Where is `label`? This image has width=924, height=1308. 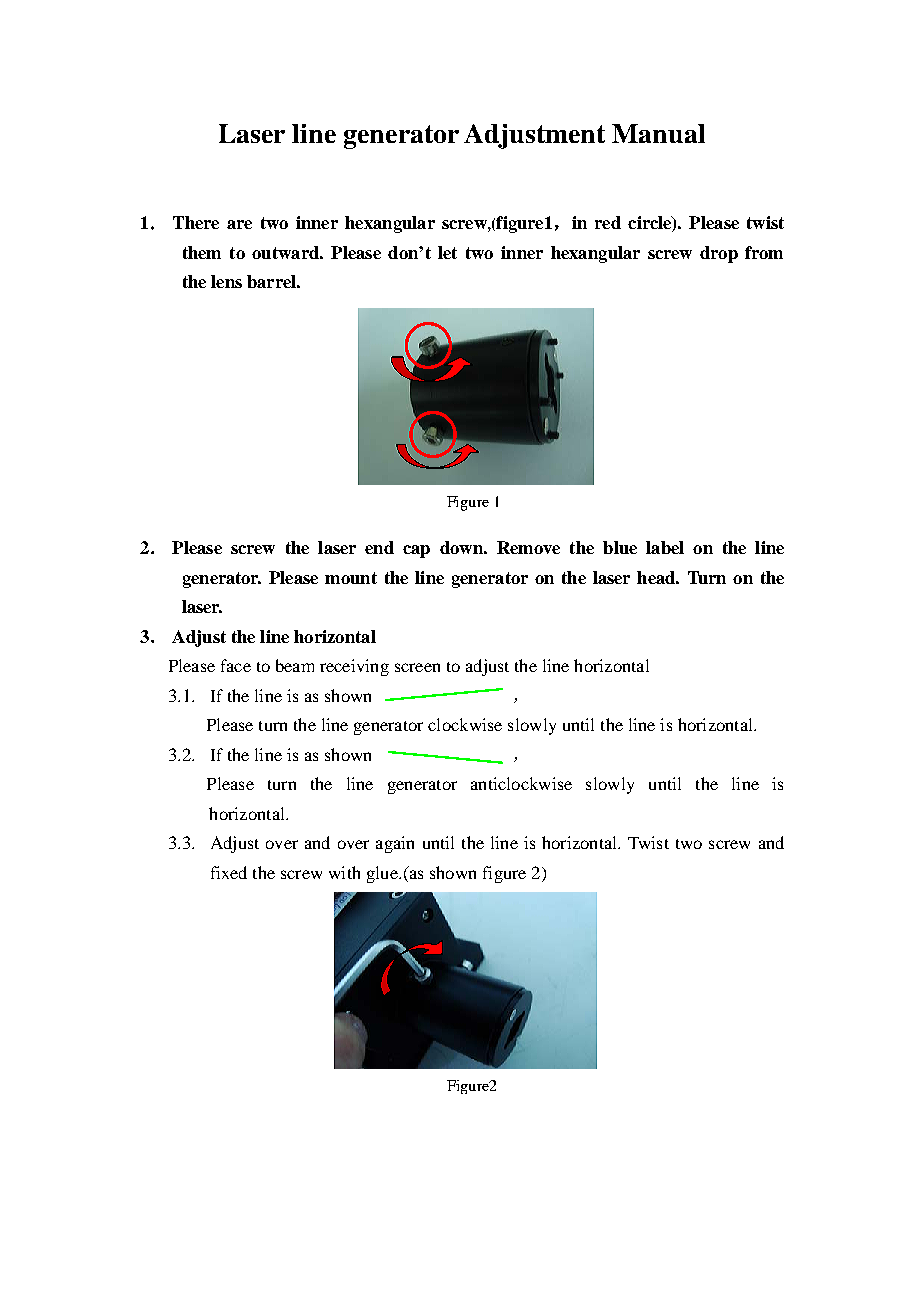 label is located at coordinates (665, 547).
